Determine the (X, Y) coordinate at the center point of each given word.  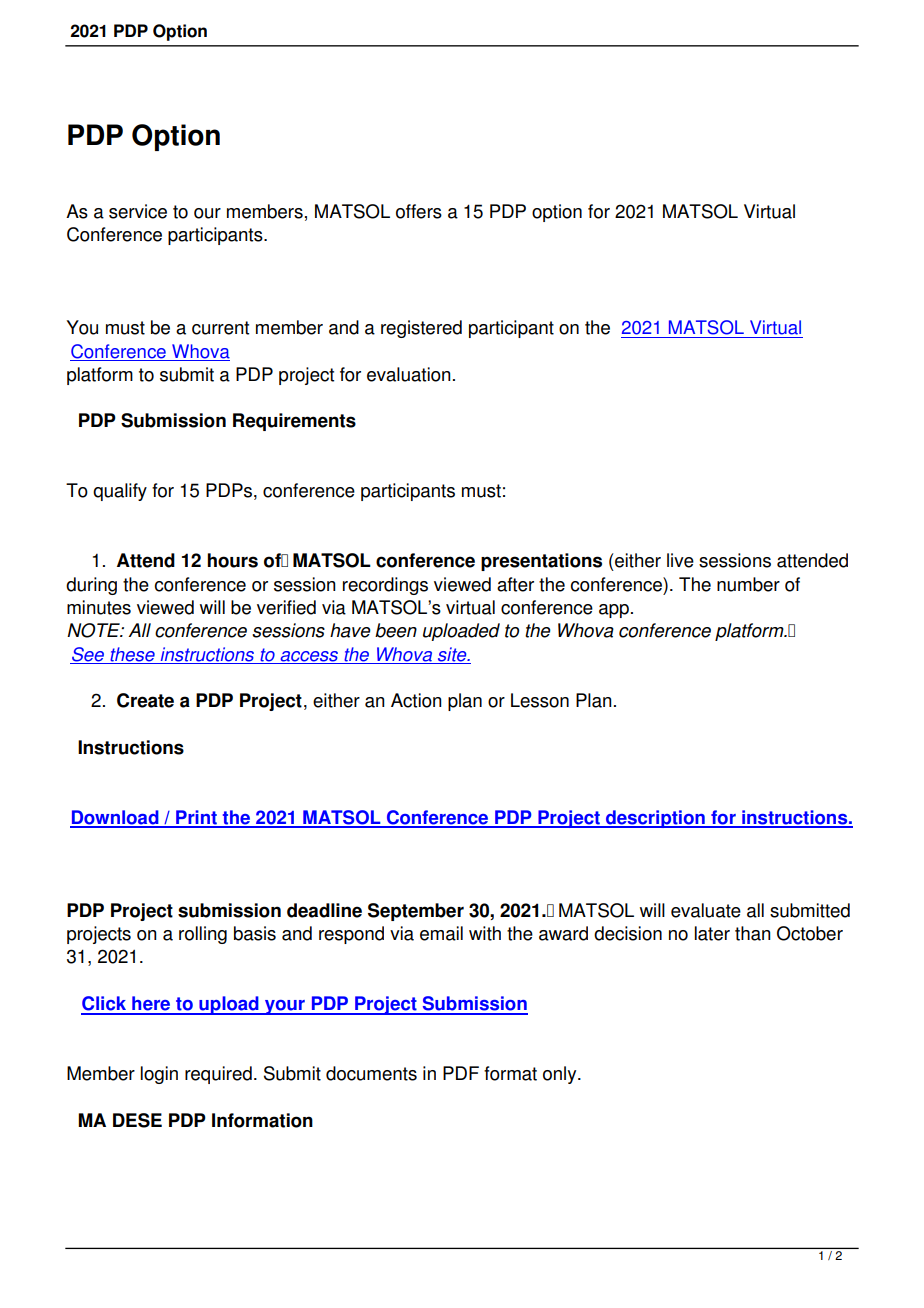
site (453, 654)
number (748, 584)
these (132, 654)
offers (419, 211)
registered (421, 329)
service (138, 211)
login (159, 1075)
